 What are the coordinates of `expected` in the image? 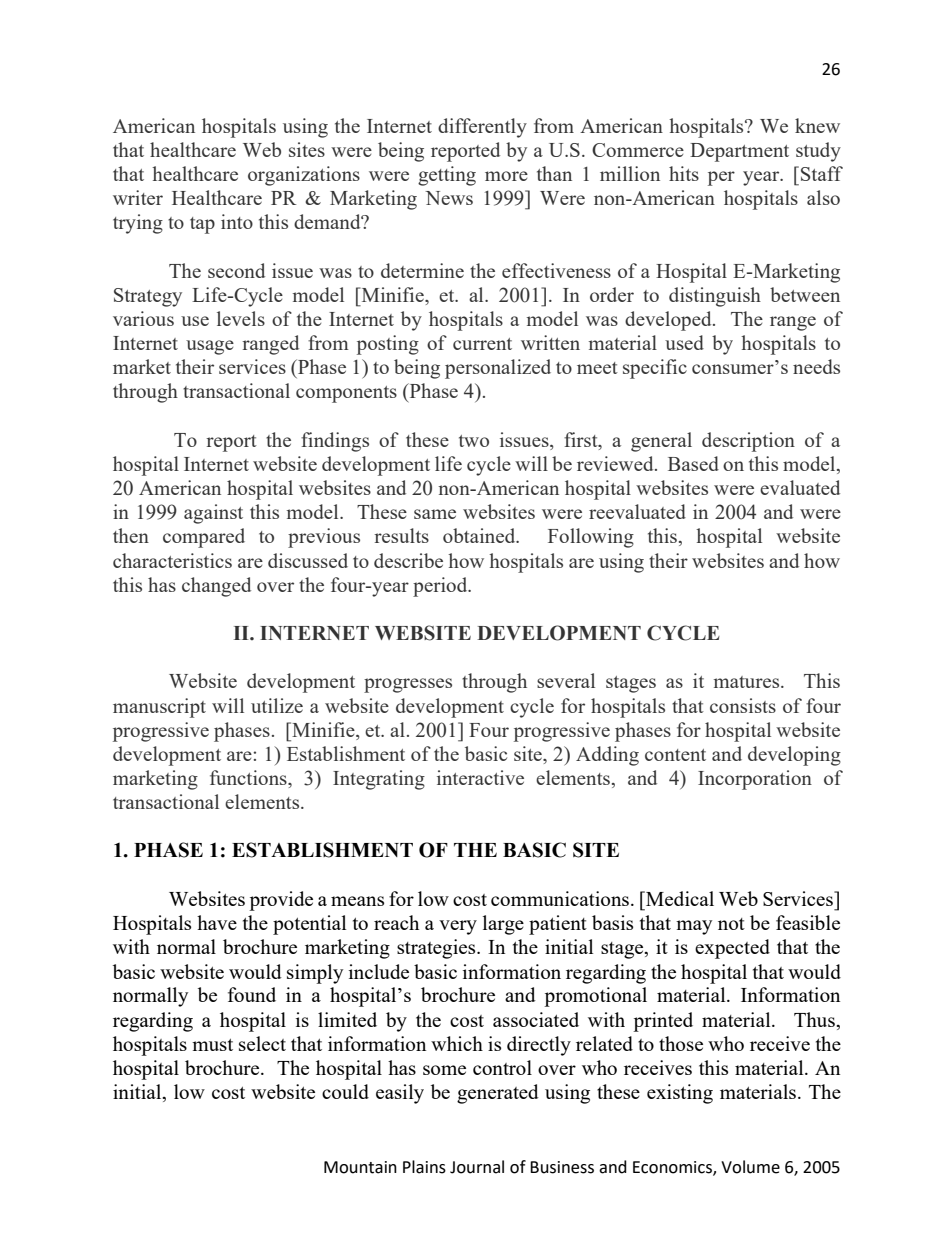 It's located at (732, 949).
